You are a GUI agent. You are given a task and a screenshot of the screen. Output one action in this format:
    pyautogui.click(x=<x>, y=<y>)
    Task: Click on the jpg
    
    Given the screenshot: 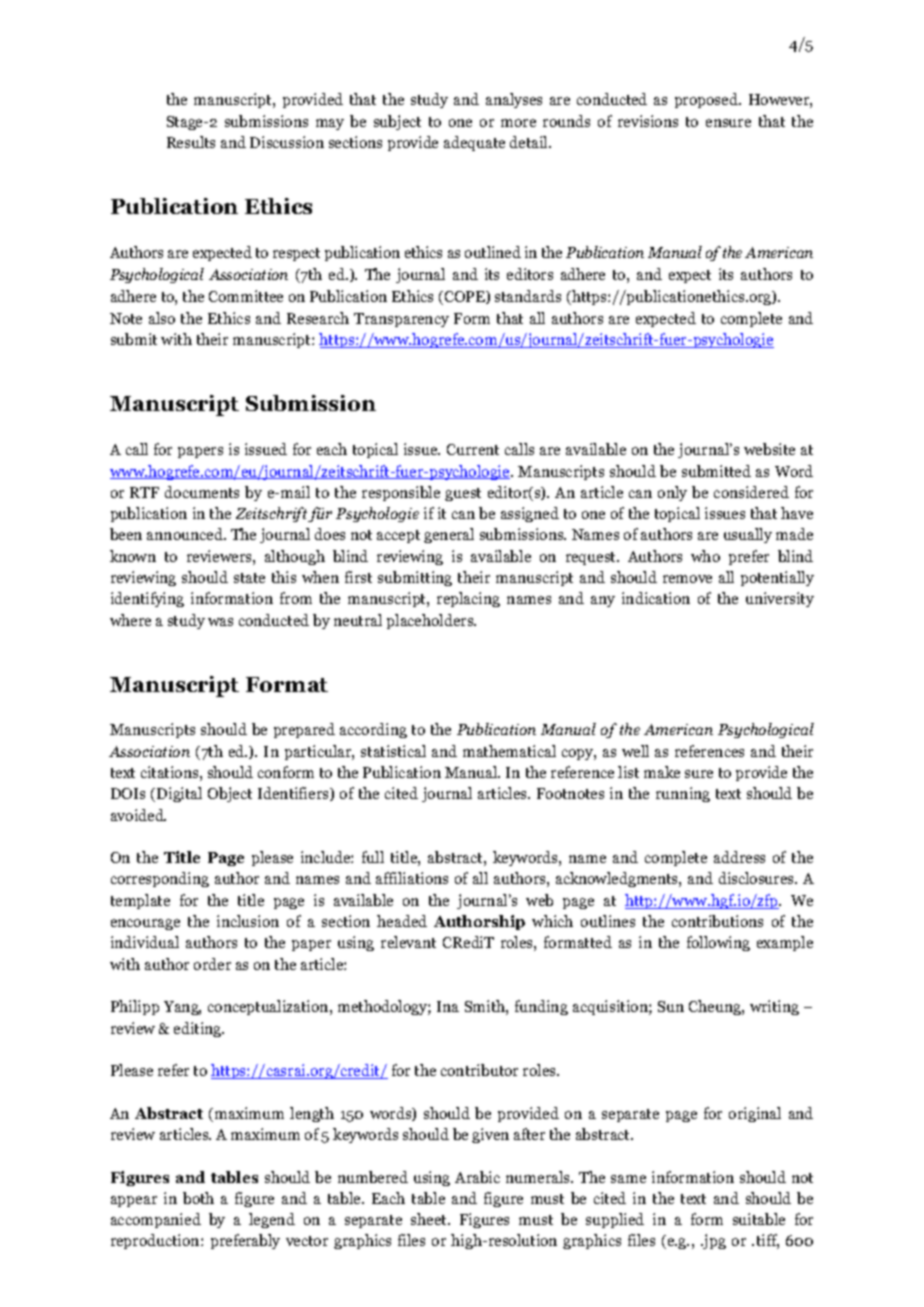 What is the action you would take?
    pyautogui.click(x=713, y=1241)
